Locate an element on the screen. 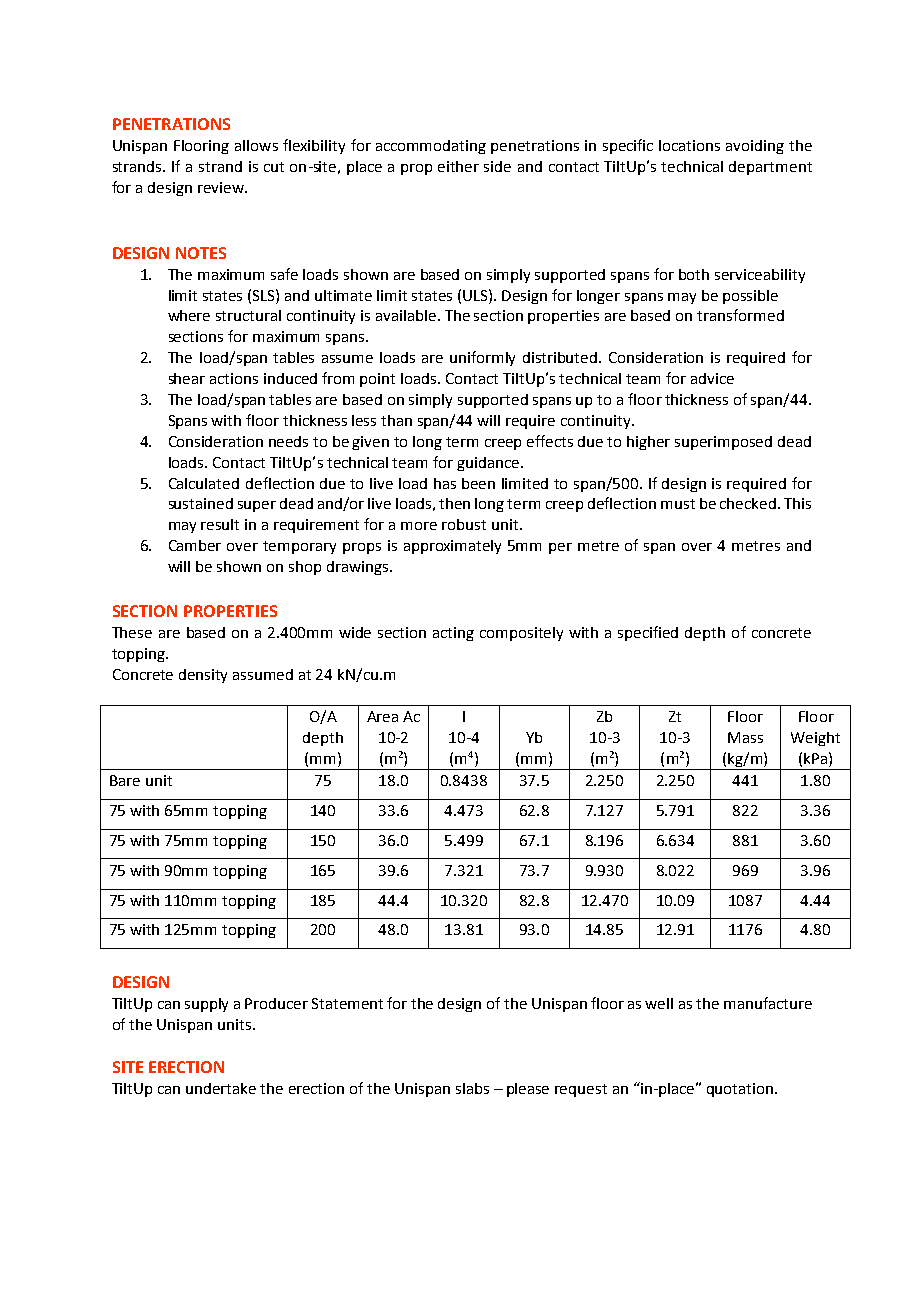 Image resolution: width=924 pixels, height=1308 pixels. either is located at coordinates (458, 166).
